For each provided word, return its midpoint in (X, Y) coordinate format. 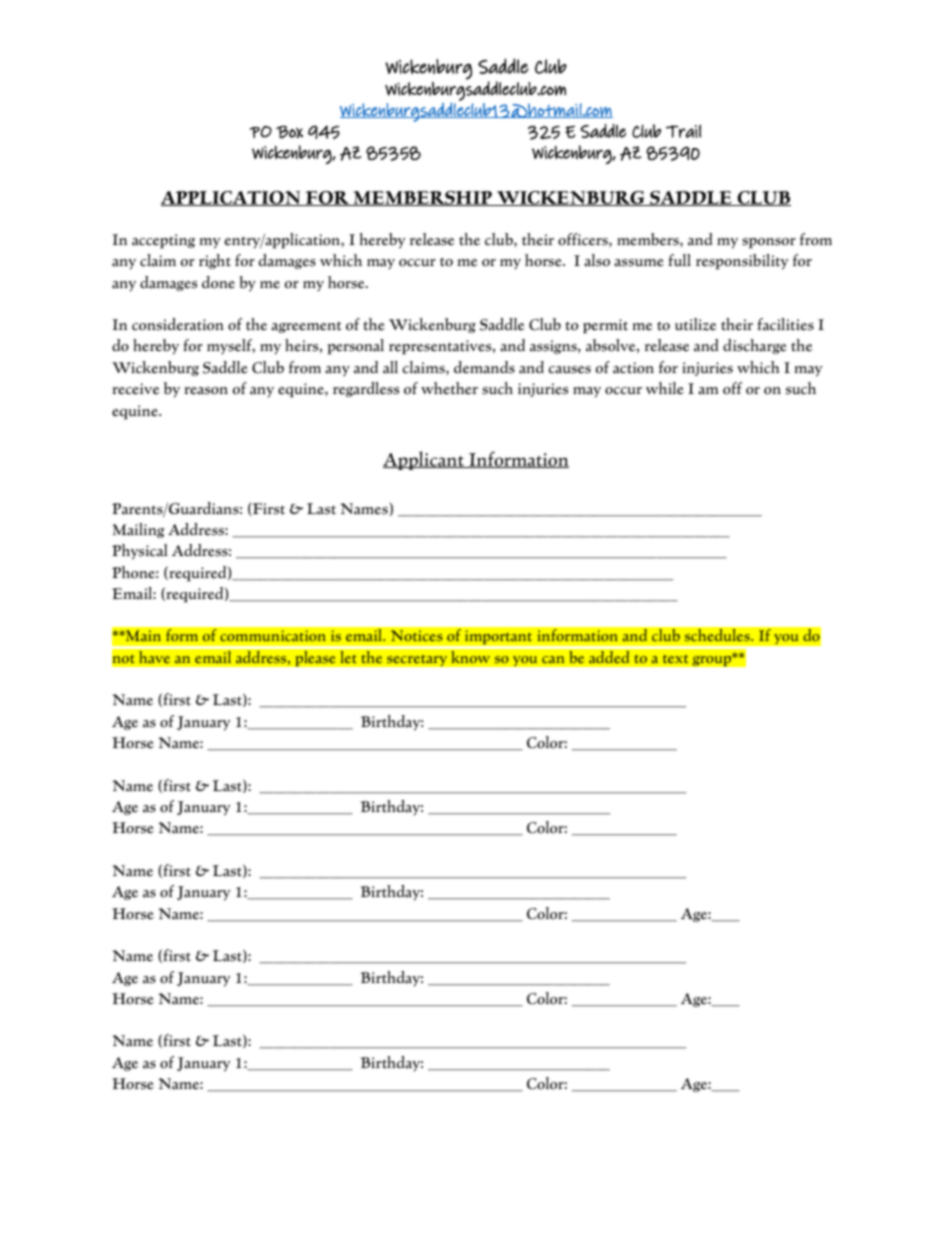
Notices (417, 635)
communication (273, 635)
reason (206, 391)
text (675, 659)
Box (289, 132)
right (215, 261)
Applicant (424, 460)
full (680, 260)
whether (449, 388)
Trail (683, 131)
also (597, 260)
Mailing (138, 530)
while (665, 388)
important (499, 639)
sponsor (769, 243)
